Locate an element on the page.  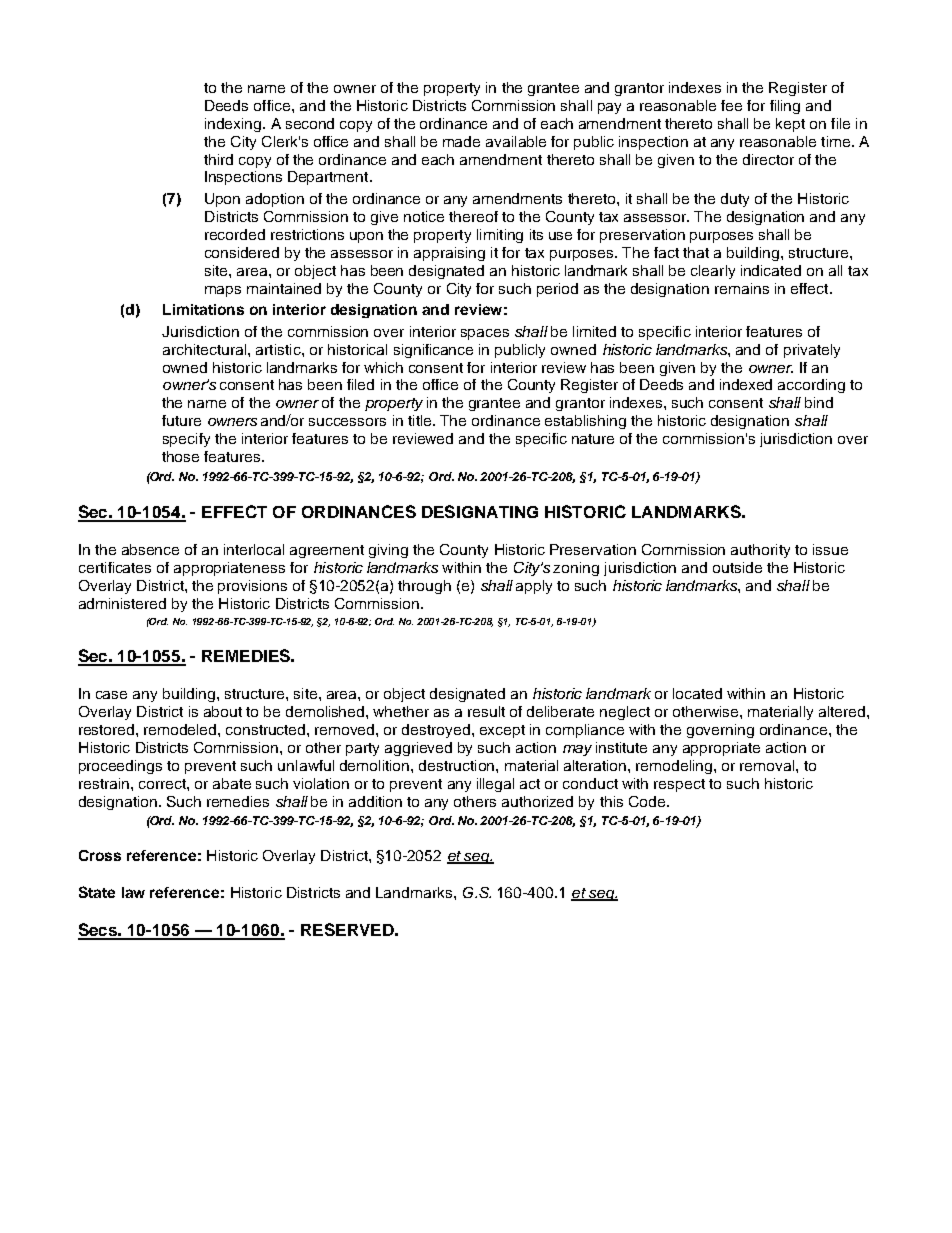
made is located at coordinates (461, 141).
